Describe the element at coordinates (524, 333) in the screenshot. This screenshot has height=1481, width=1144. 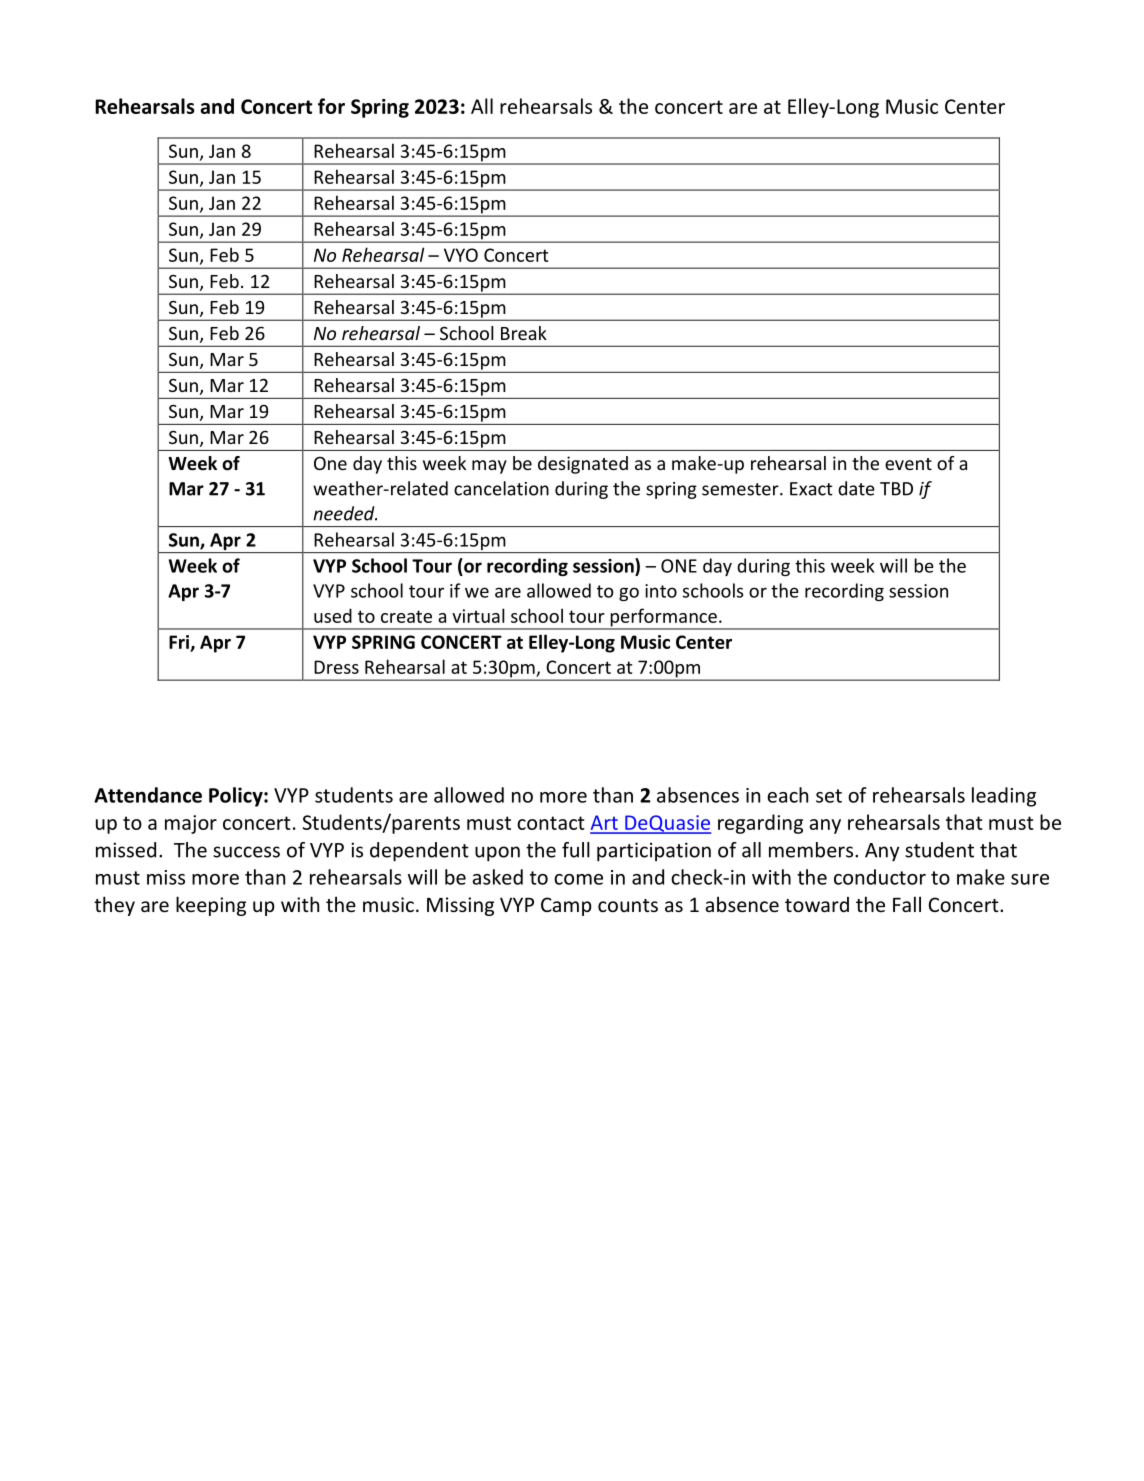
I see `Break` at that location.
